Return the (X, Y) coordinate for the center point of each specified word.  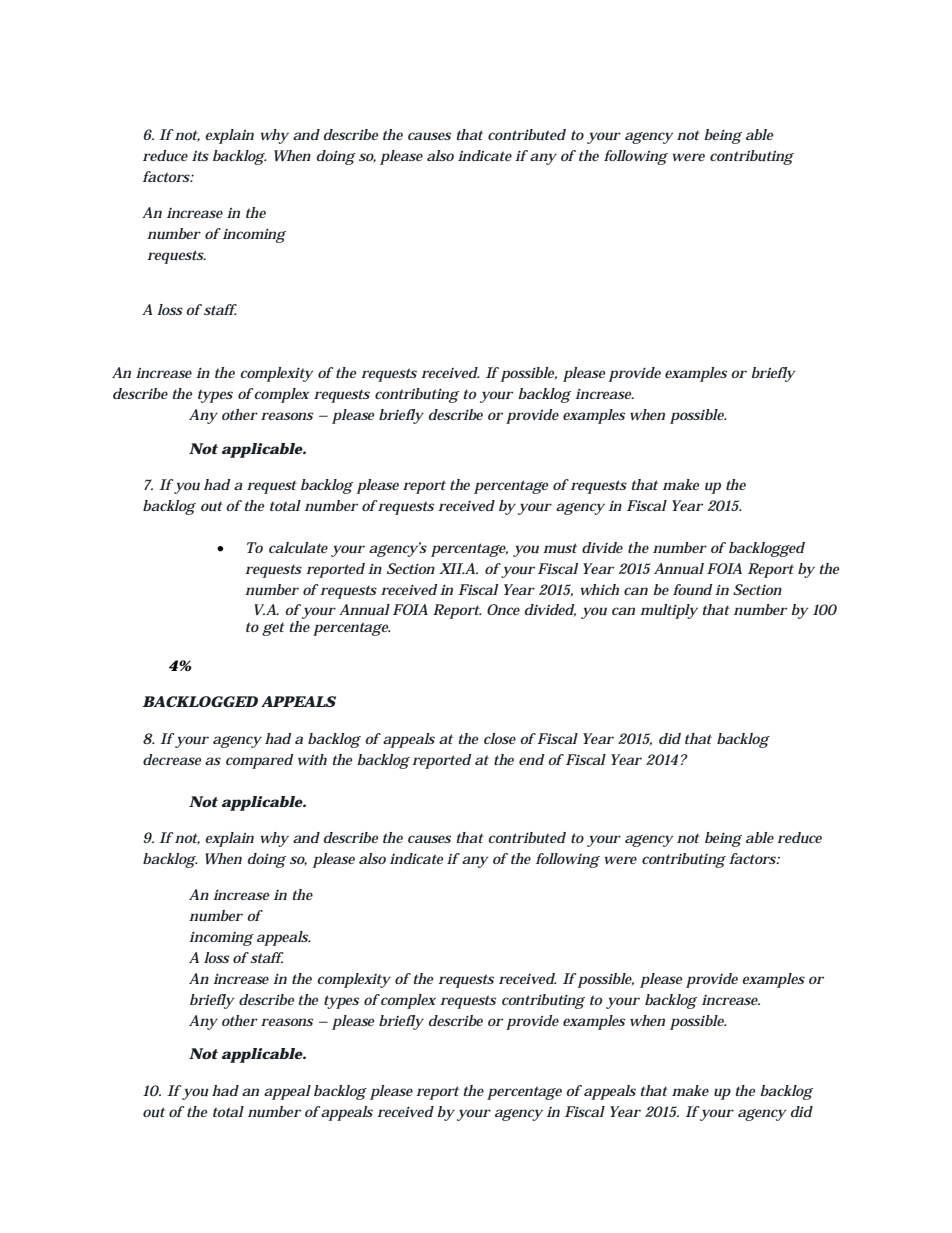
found (693, 589)
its (200, 156)
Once (503, 609)
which (600, 589)
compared (260, 761)
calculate (298, 547)
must (560, 548)
